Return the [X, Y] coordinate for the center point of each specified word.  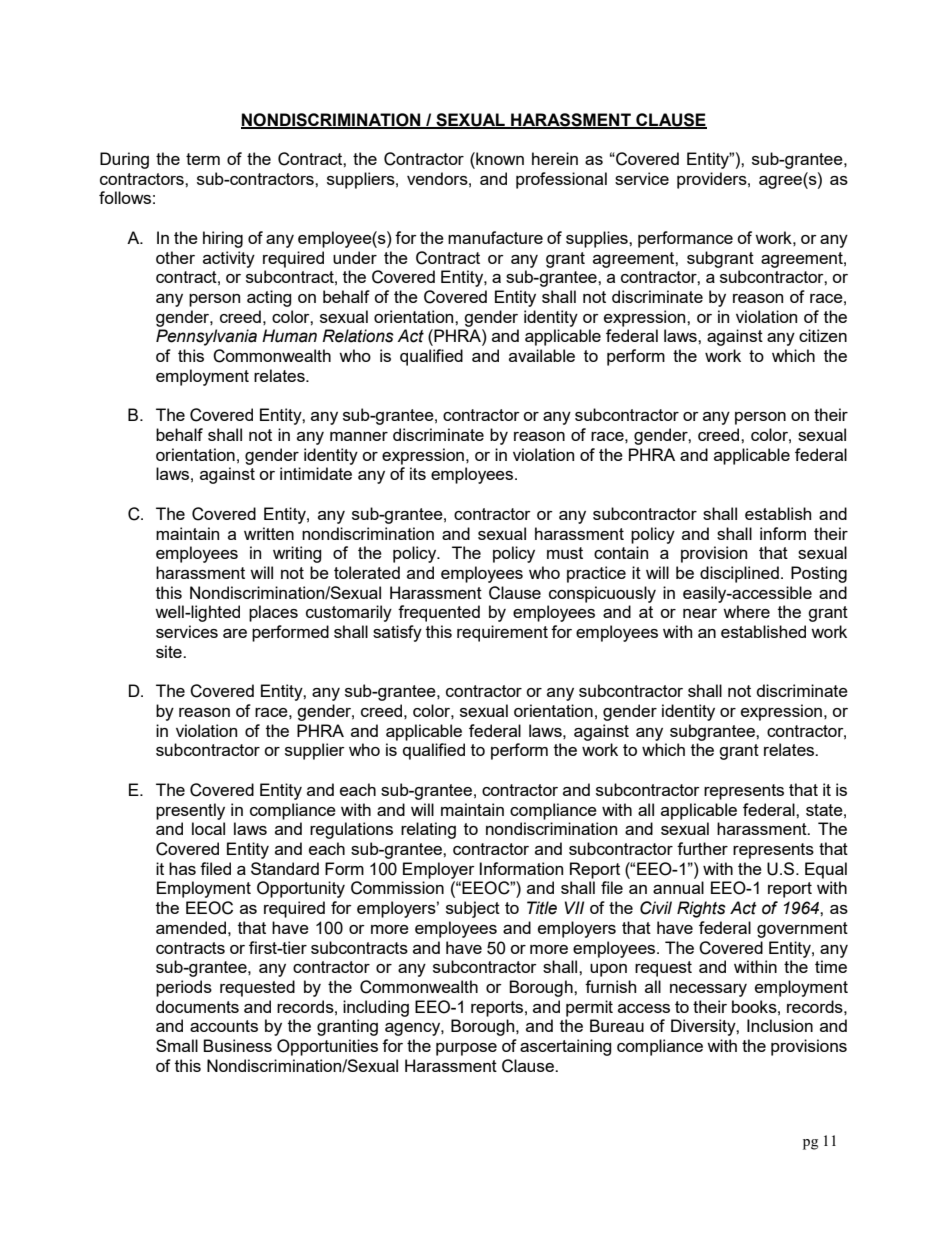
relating [428, 830]
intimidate [316, 473]
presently [190, 811]
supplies [598, 239]
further [702, 848]
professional [561, 180]
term [203, 159]
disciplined [739, 574]
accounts [224, 1026]
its [418, 473]
